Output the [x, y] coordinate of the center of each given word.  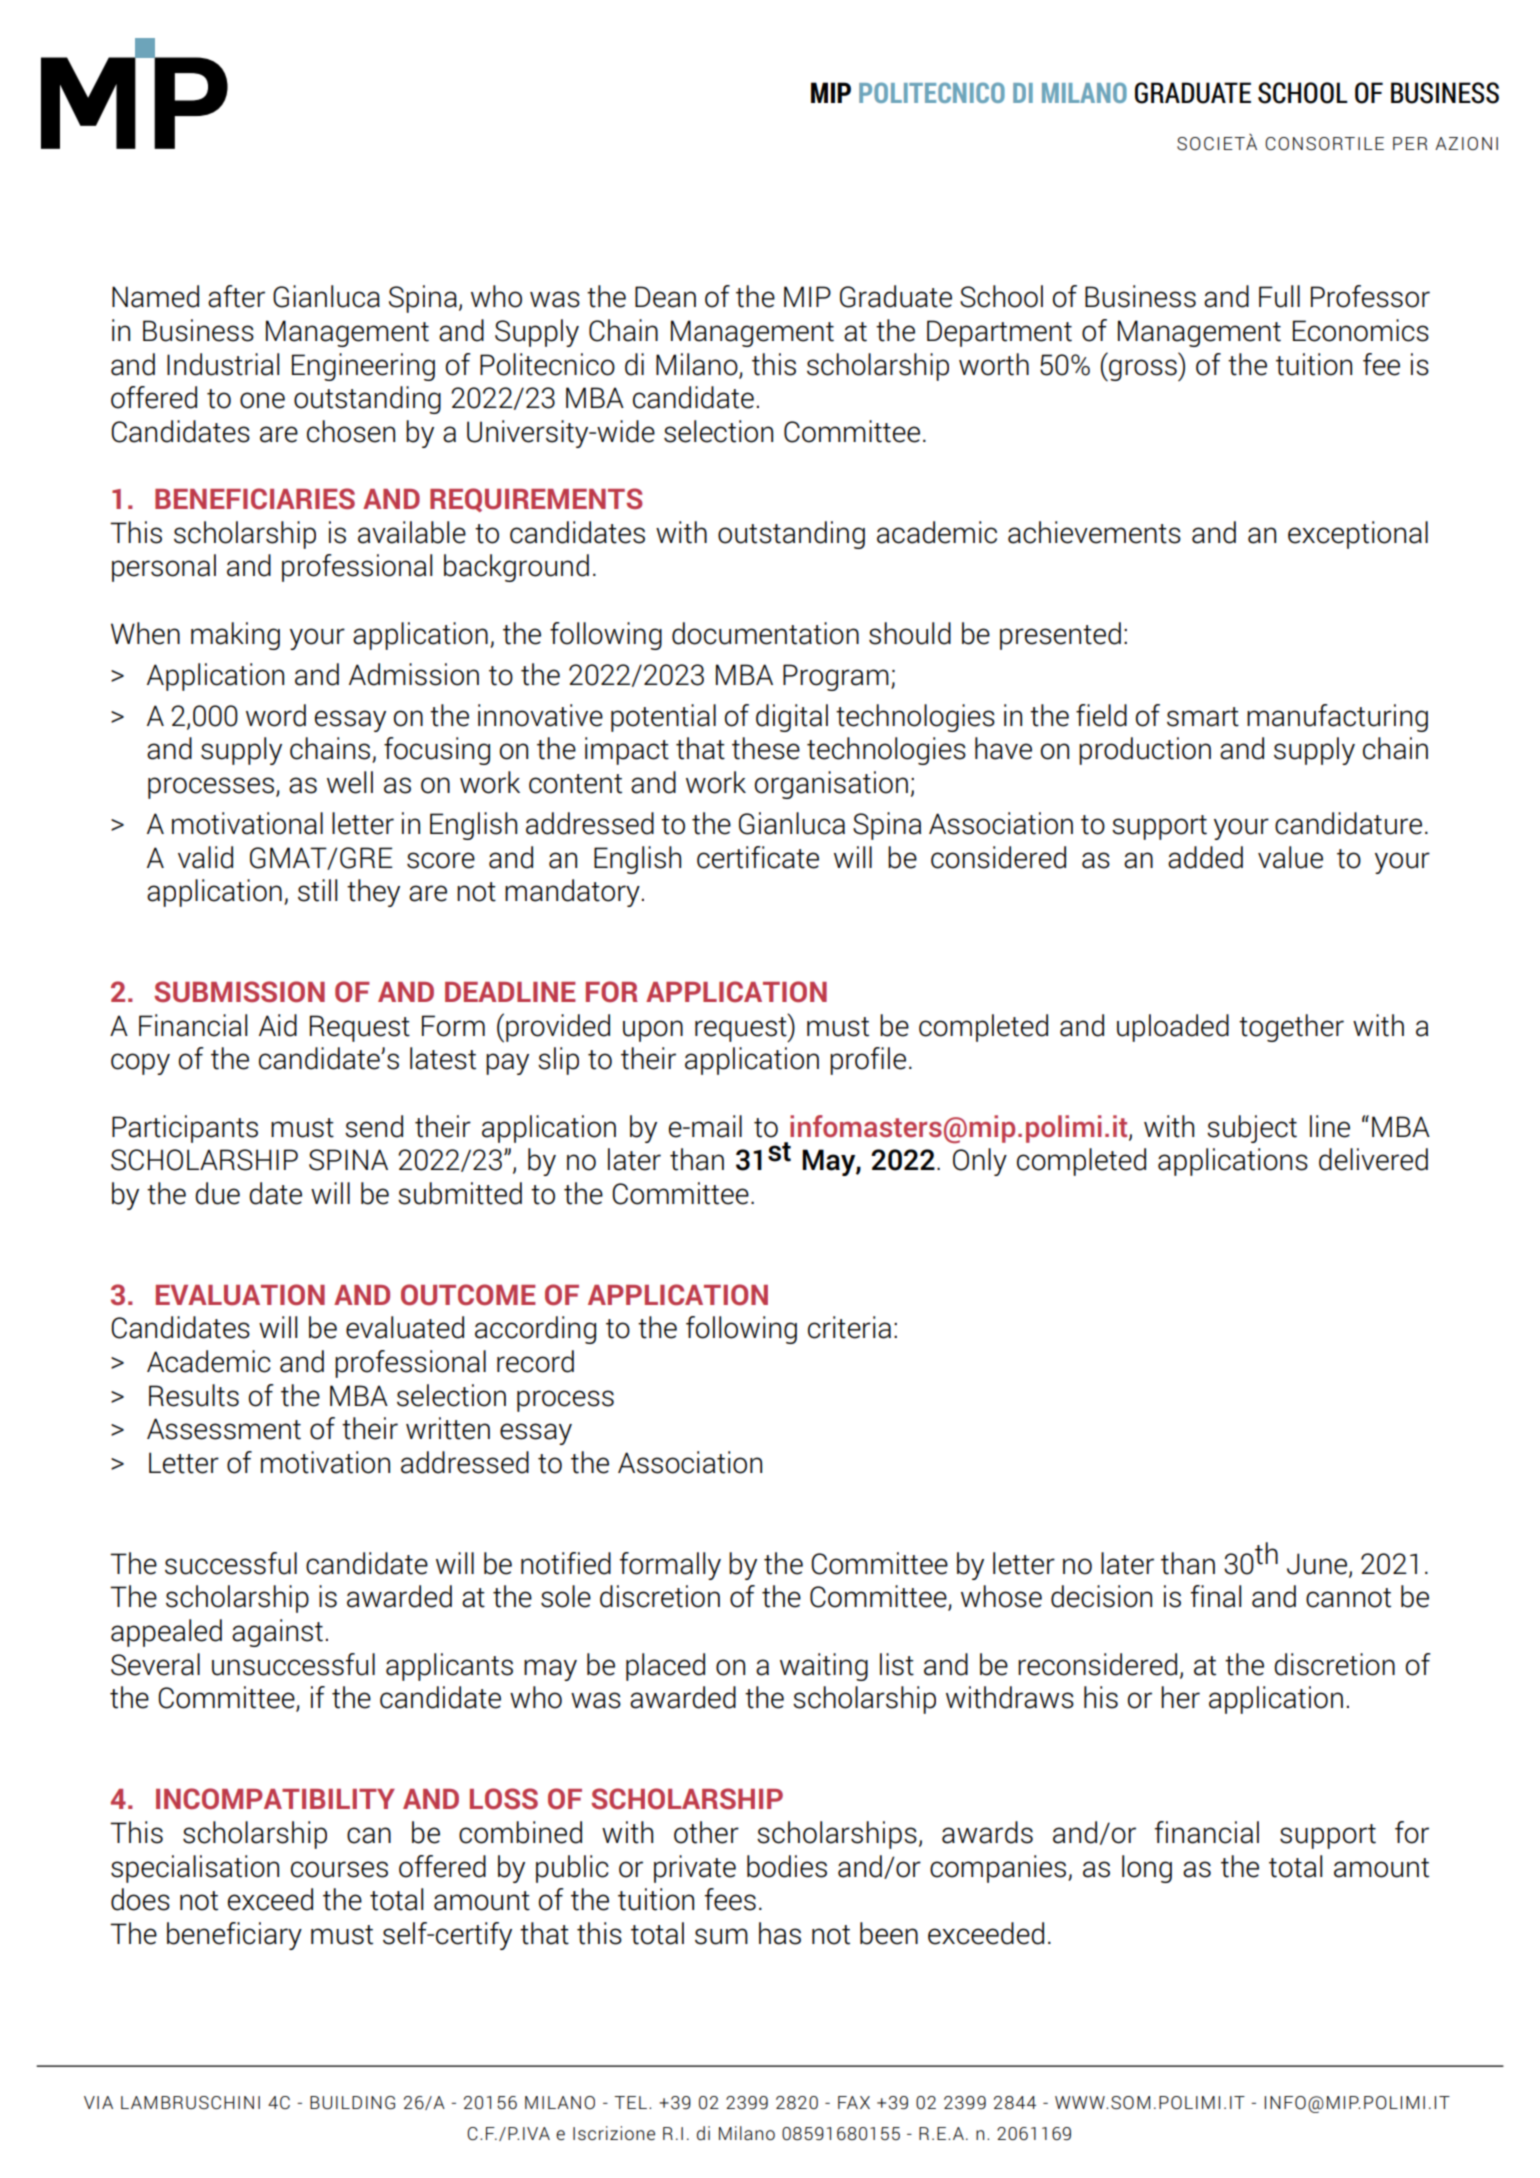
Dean [665, 297]
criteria [849, 1327]
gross [1143, 370]
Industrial [223, 364]
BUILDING [352, 2103]
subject [1252, 1129]
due [217, 1193]
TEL [630, 2102]
